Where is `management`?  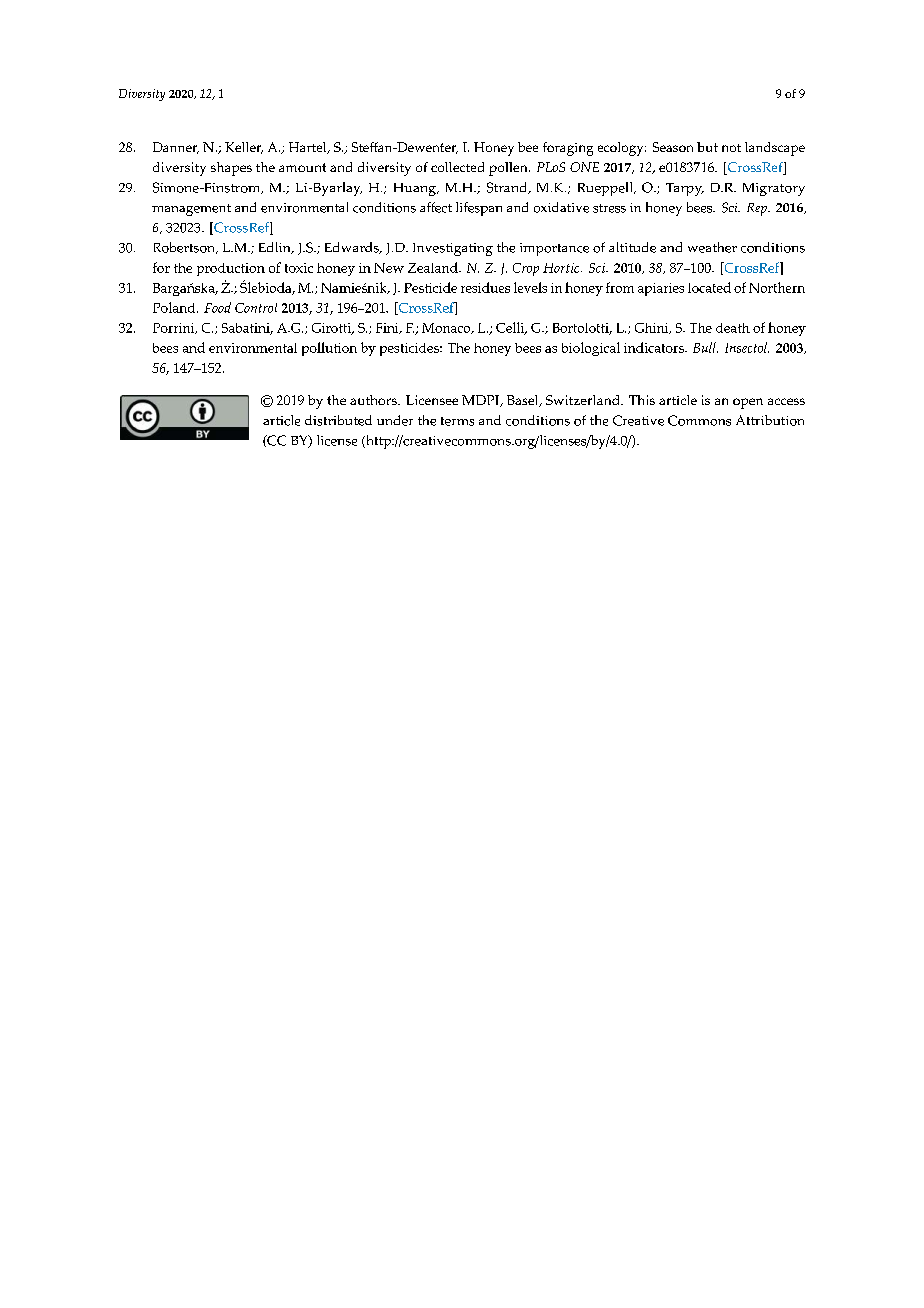
management is located at coordinates (191, 210).
